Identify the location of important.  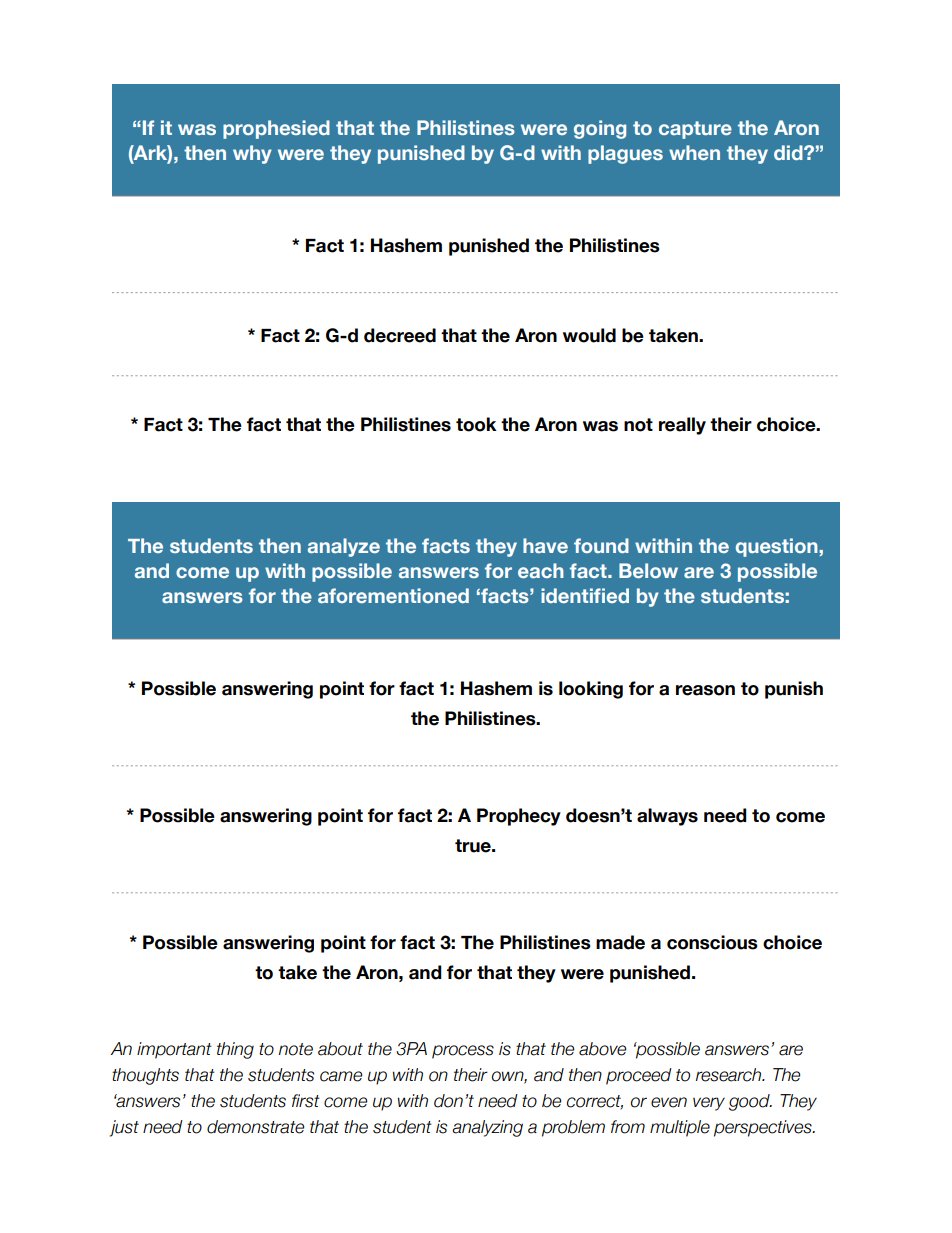
(174, 1050).
